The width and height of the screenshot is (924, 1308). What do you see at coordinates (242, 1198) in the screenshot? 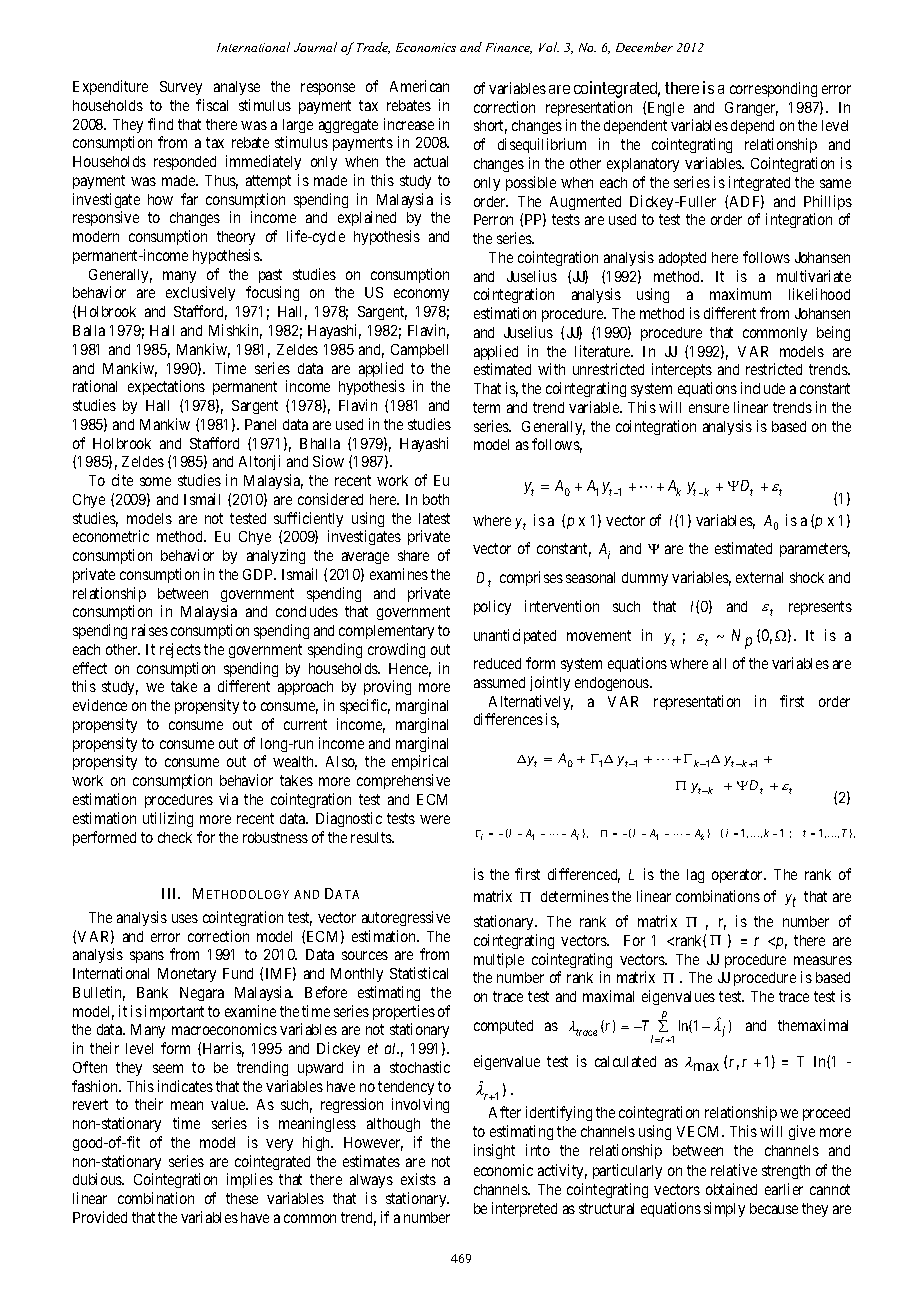
I see `these` at bounding box center [242, 1198].
